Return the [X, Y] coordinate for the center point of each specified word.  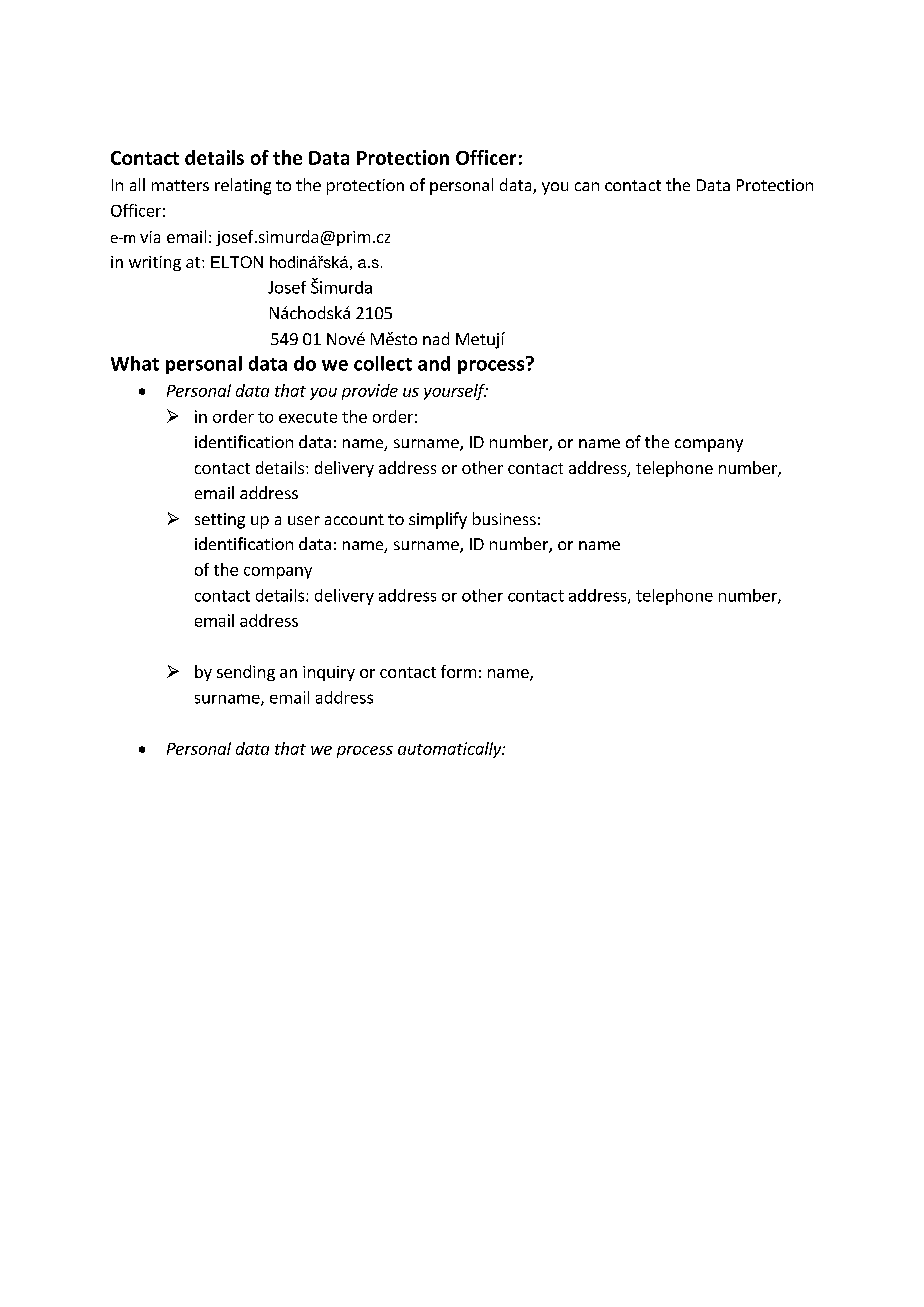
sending [246, 673]
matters [180, 185]
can [587, 186]
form [458, 671]
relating [243, 186]
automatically [451, 750]
